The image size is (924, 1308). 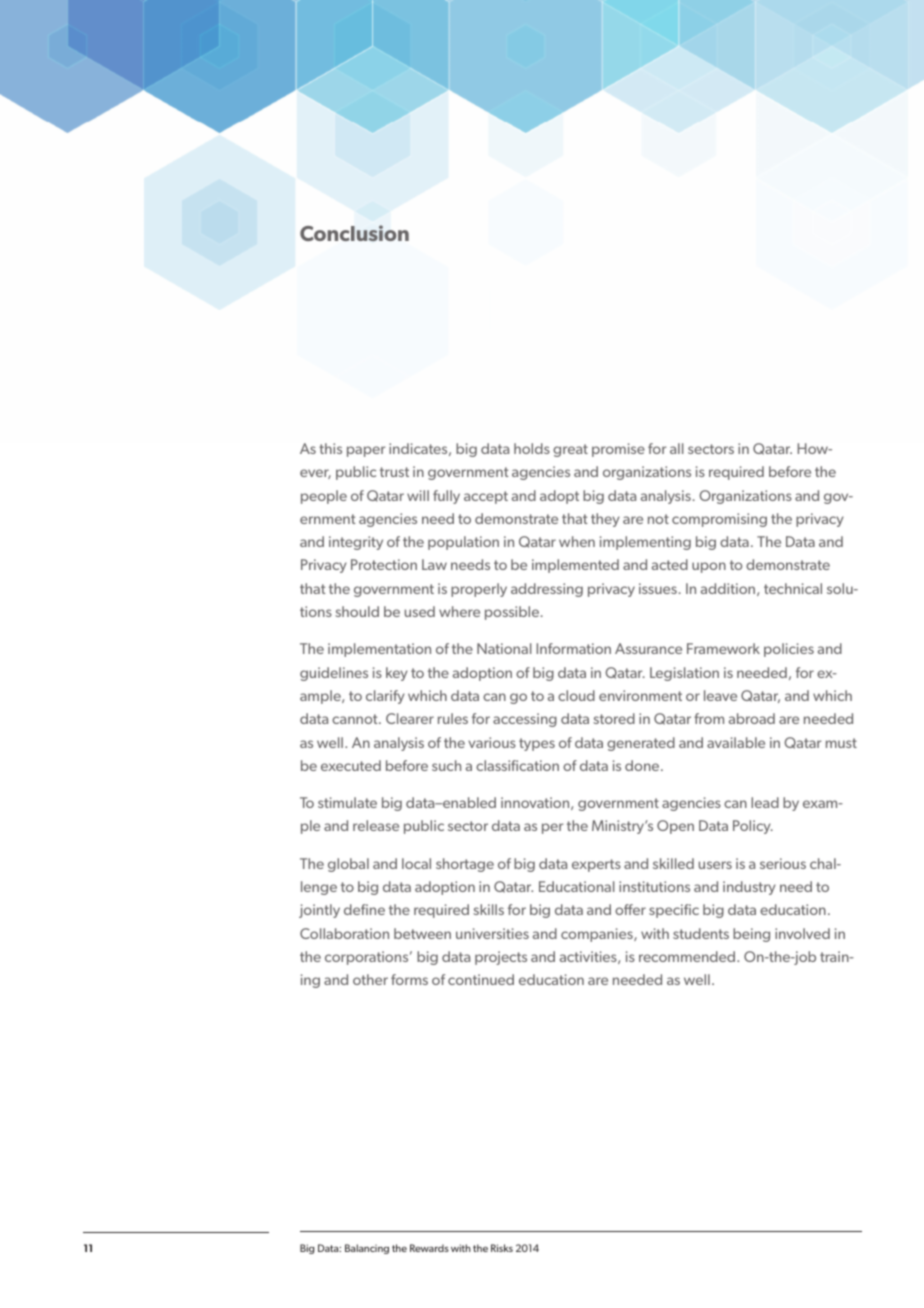 I want to click on stored, so click(x=614, y=718).
